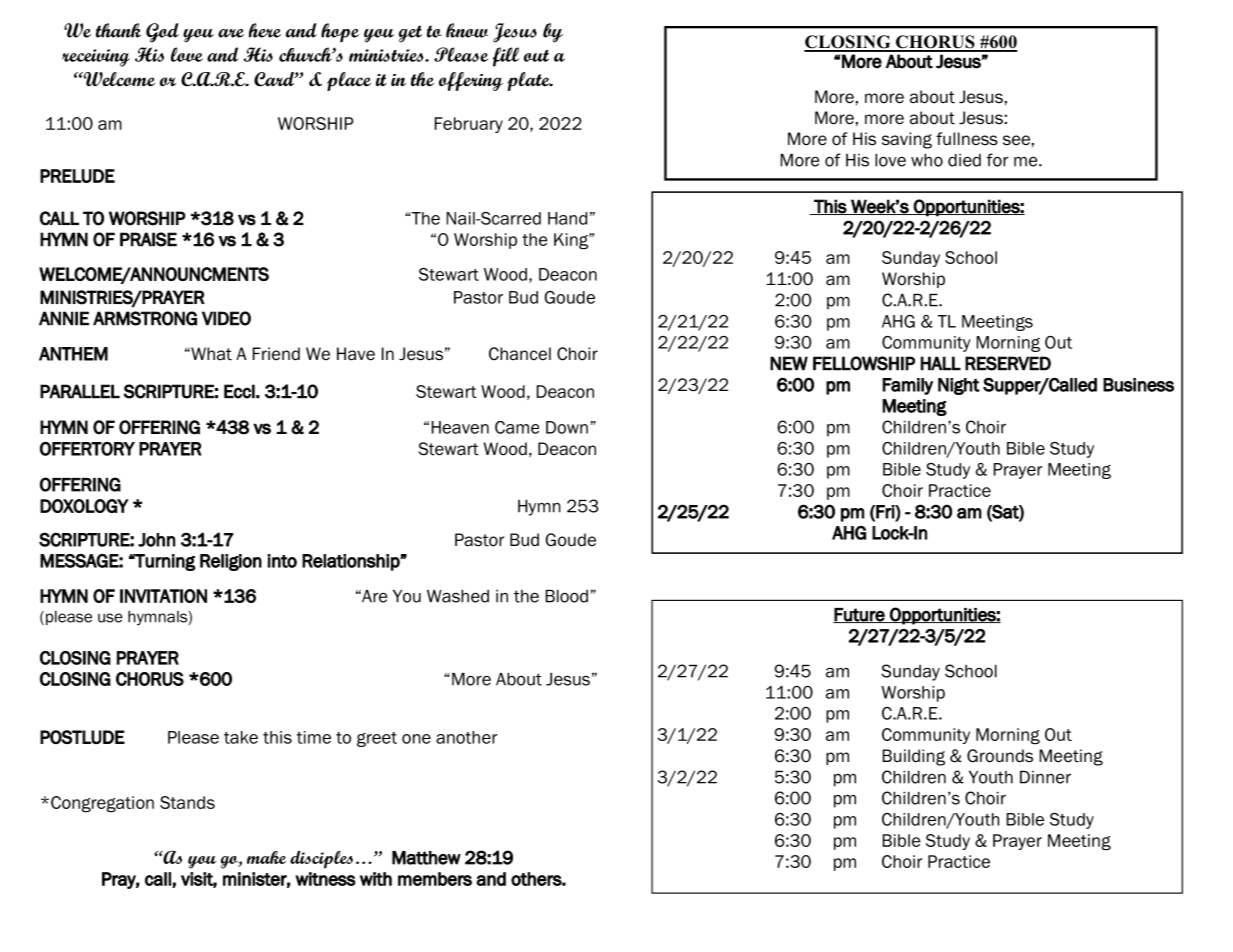 The image size is (1233, 952). What do you see at coordinates (162, 33) in the document?
I see `God` at bounding box center [162, 33].
